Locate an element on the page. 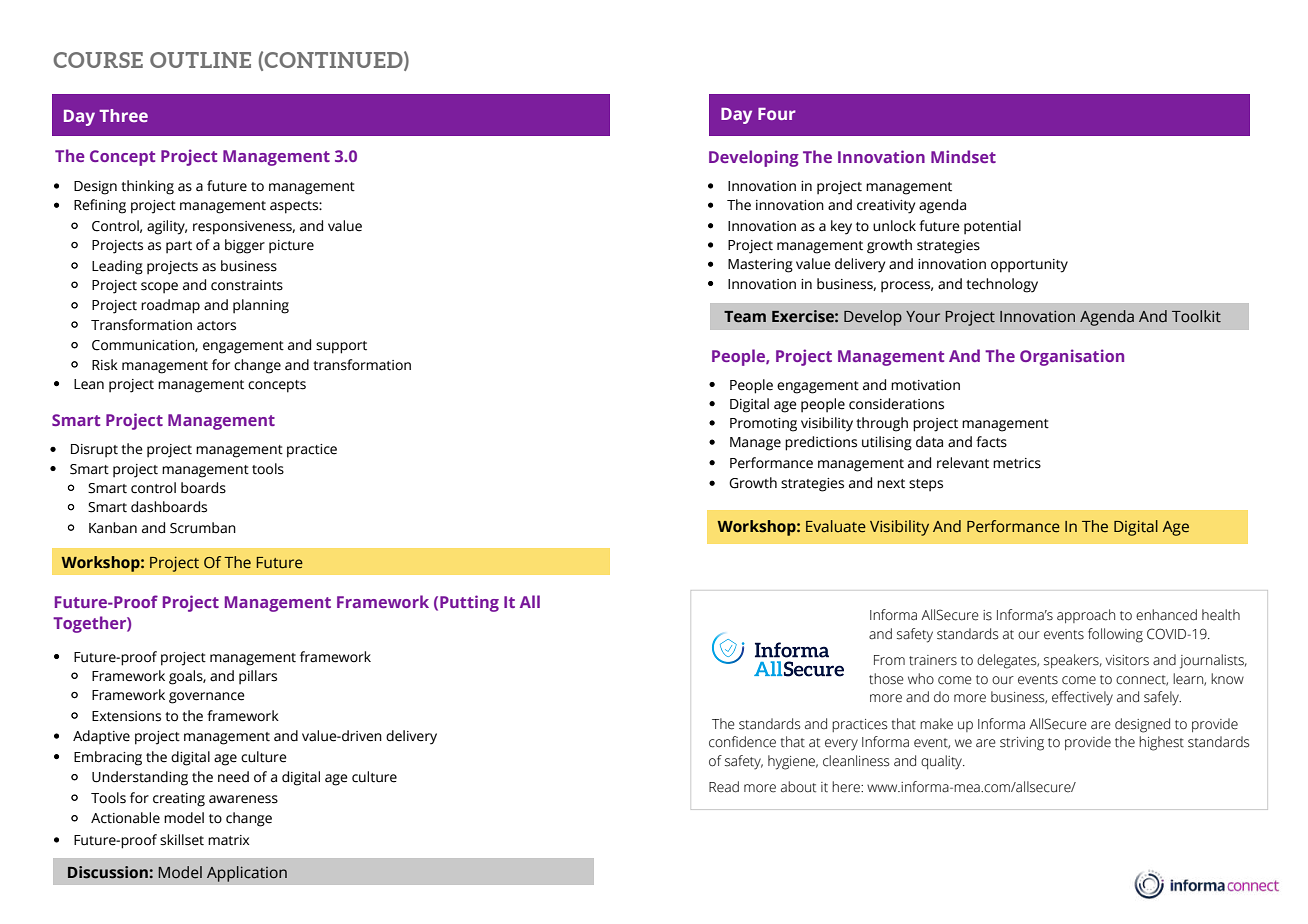  approach is located at coordinates (1086, 616).
